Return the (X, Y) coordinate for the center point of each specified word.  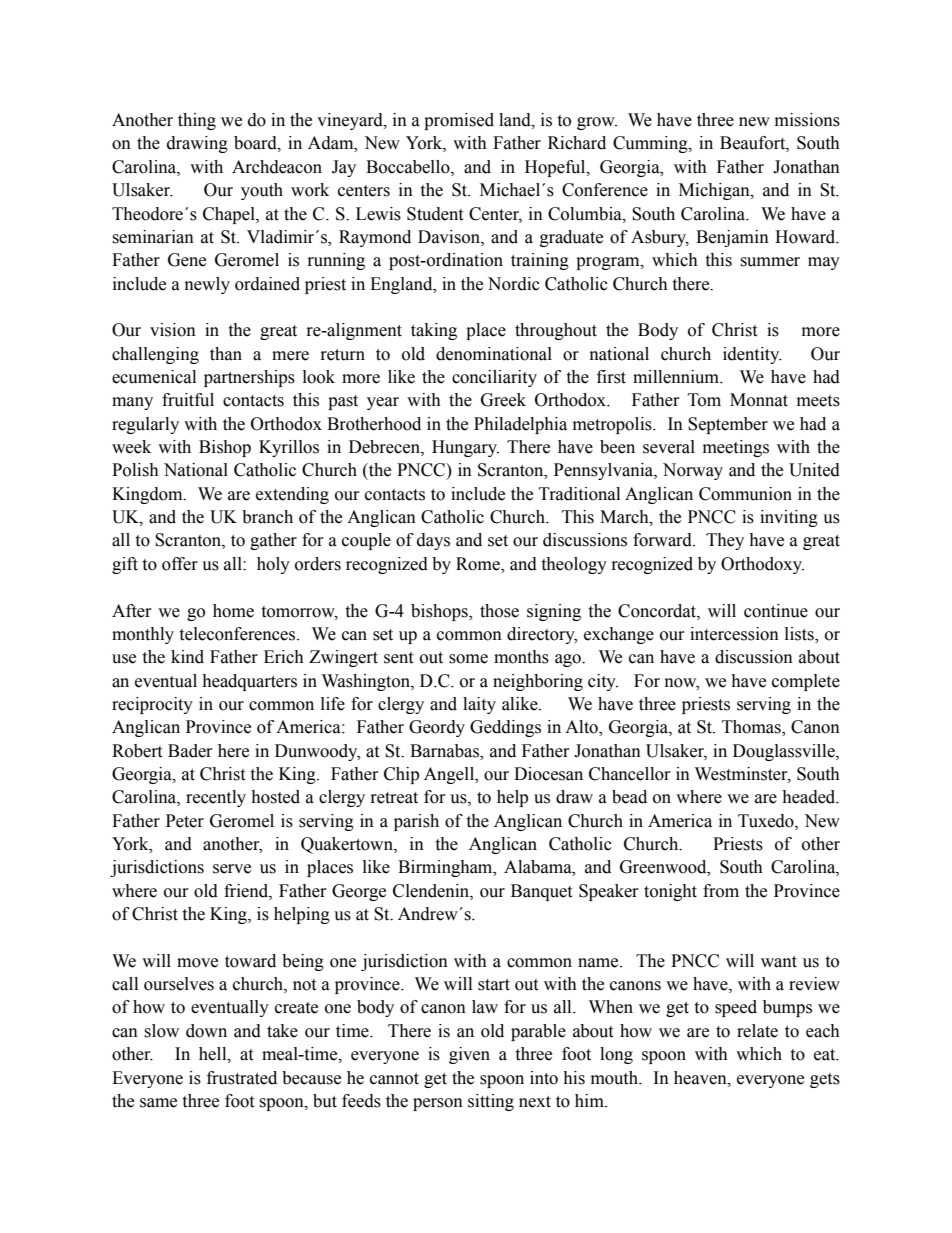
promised (459, 121)
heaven (701, 1078)
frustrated (242, 1078)
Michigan (715, 191)
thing (197, 121)
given (469, 1055)
